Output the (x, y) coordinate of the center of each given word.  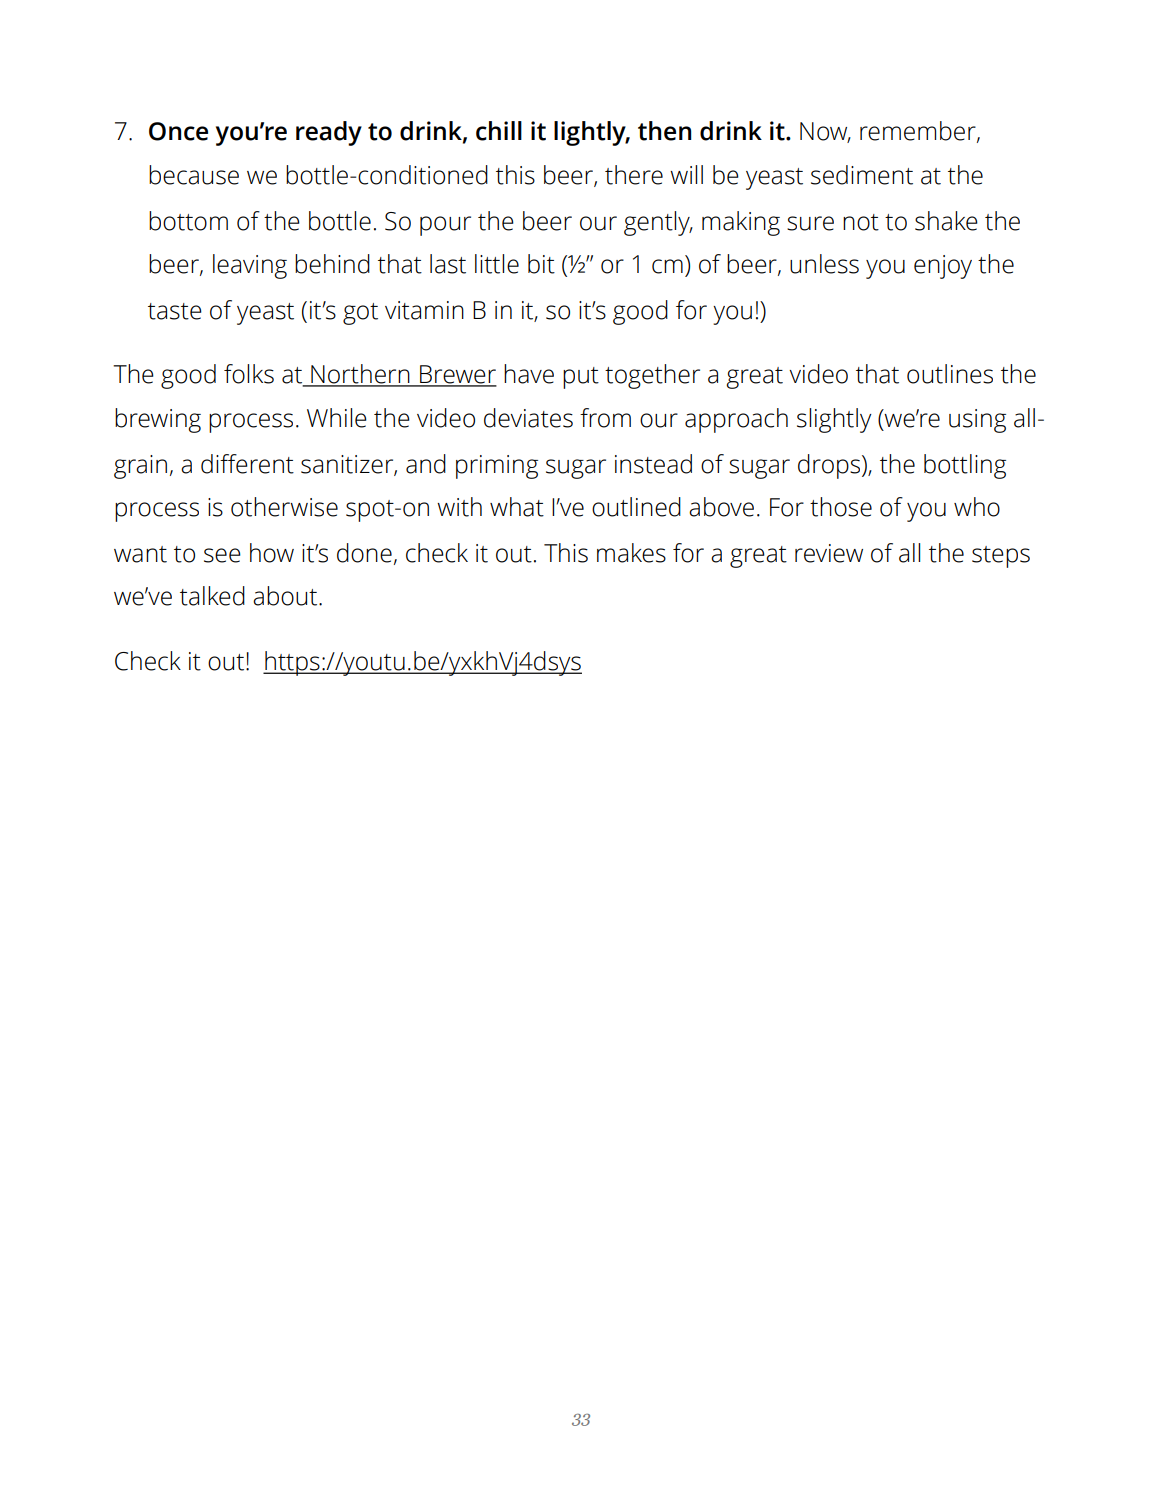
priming (497, 467)
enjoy (943, 267)
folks (249, 374)
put (581, 378)
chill (499, 131)
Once (178, 131)
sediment (862, 175)
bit (541, 264)
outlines (950, 374)
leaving (250, 266)
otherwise (284, 507)
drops (830, 466)
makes (631, 553)
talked (212, 596)
